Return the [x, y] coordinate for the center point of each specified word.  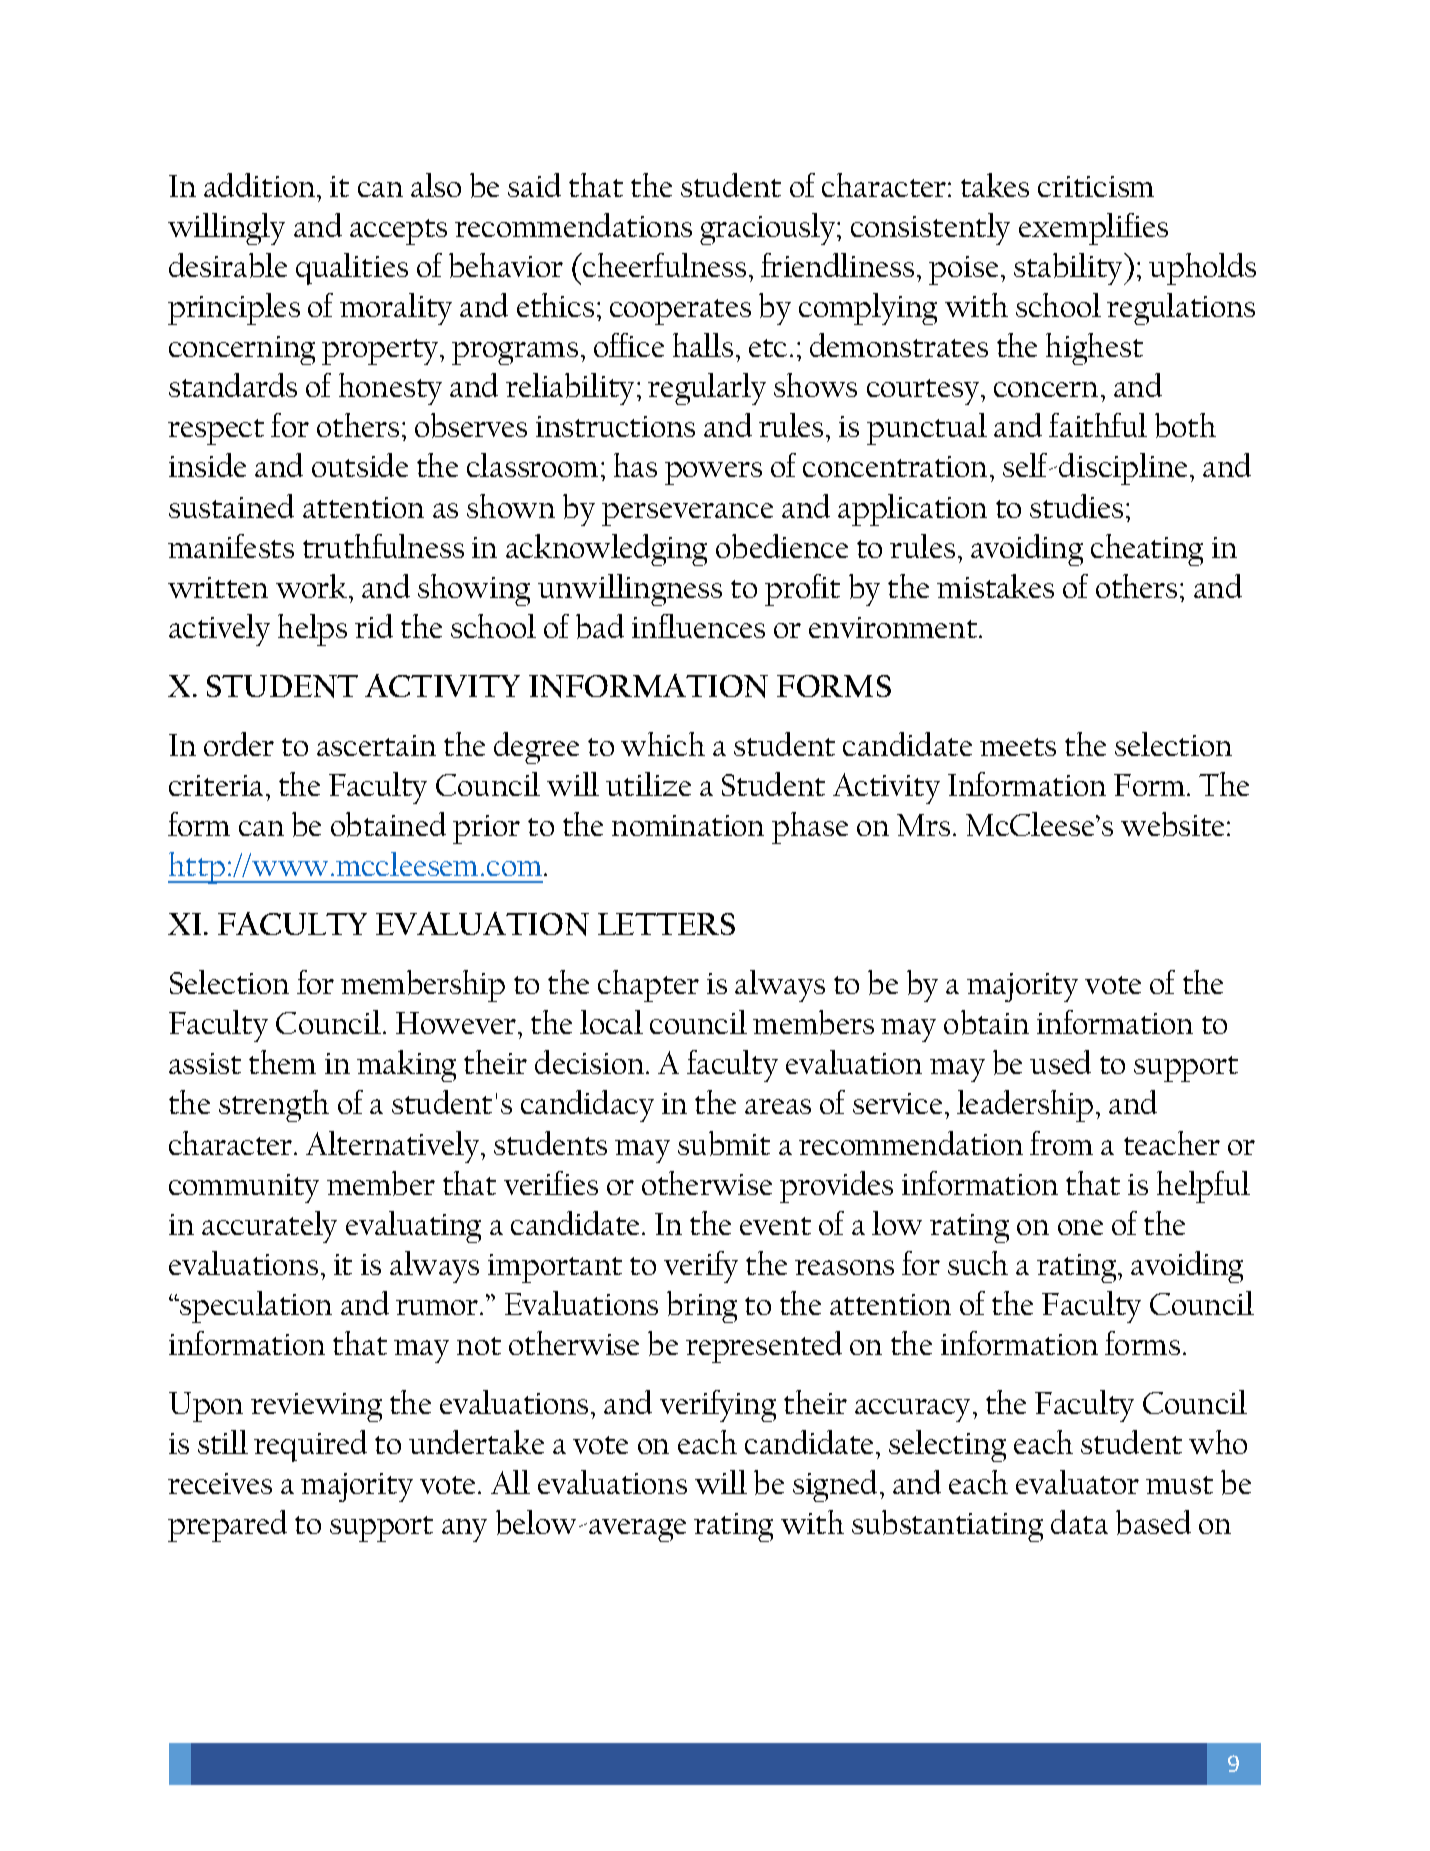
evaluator [1077, 1482]
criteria [216, 785]
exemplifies [1093, 229]
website [1174, 824]
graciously [769, 229]
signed [837, 1486]
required [310, 1446]
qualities [352, 269]
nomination [688, 825]
